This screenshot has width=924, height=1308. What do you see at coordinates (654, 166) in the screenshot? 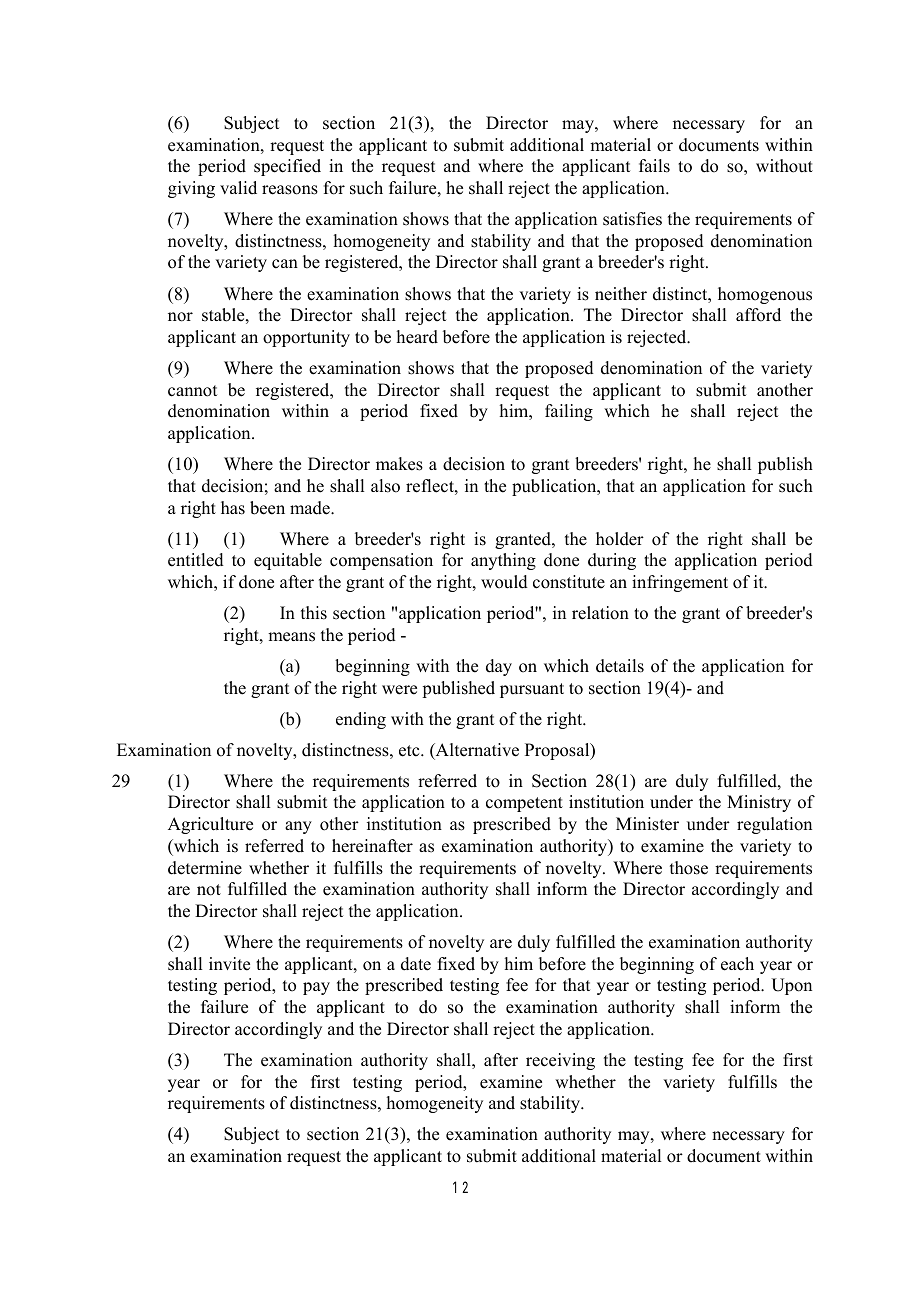
I see `fails` at bounding box center [654, 166].
